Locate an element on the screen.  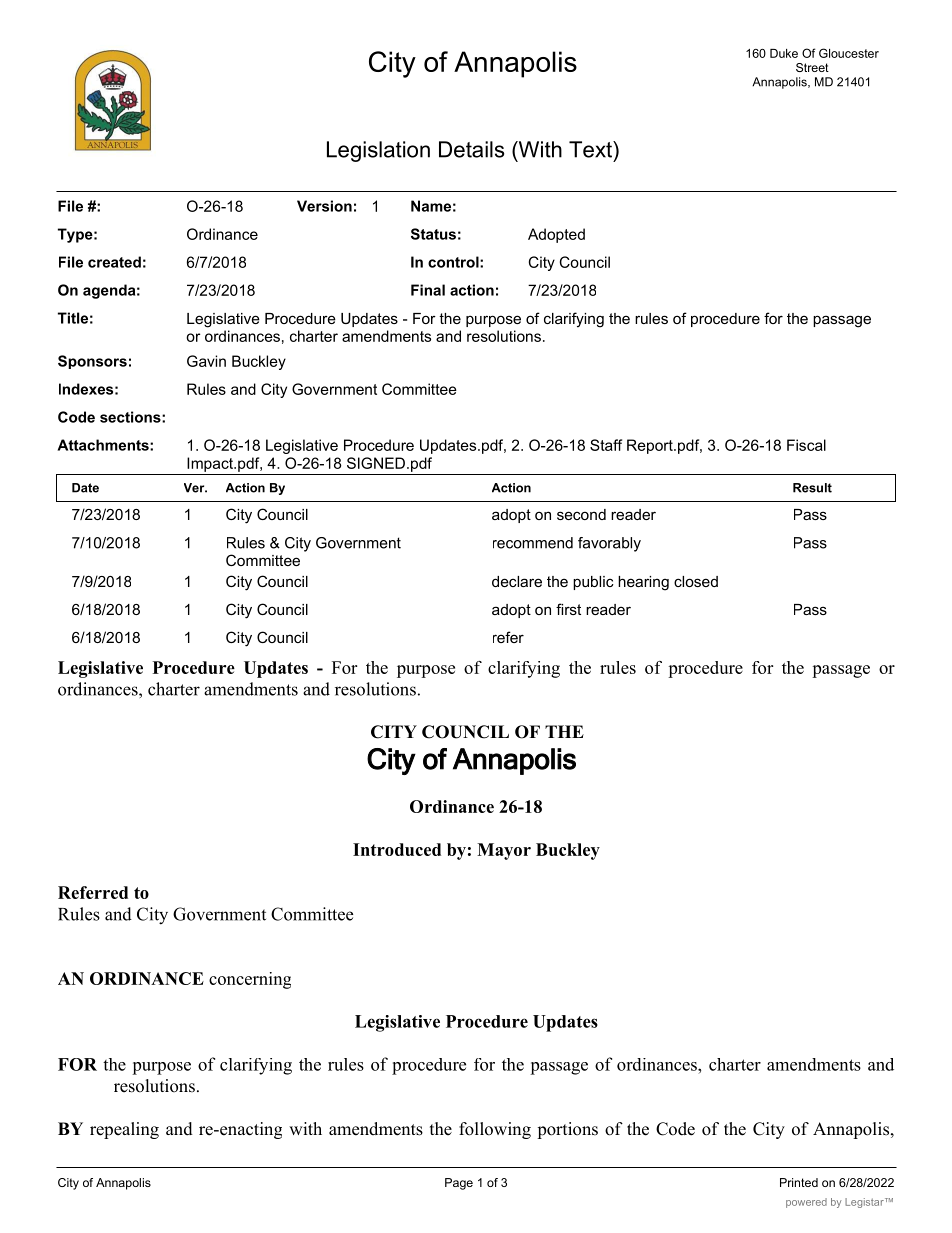
Details is located at coordinates (471, 149).
